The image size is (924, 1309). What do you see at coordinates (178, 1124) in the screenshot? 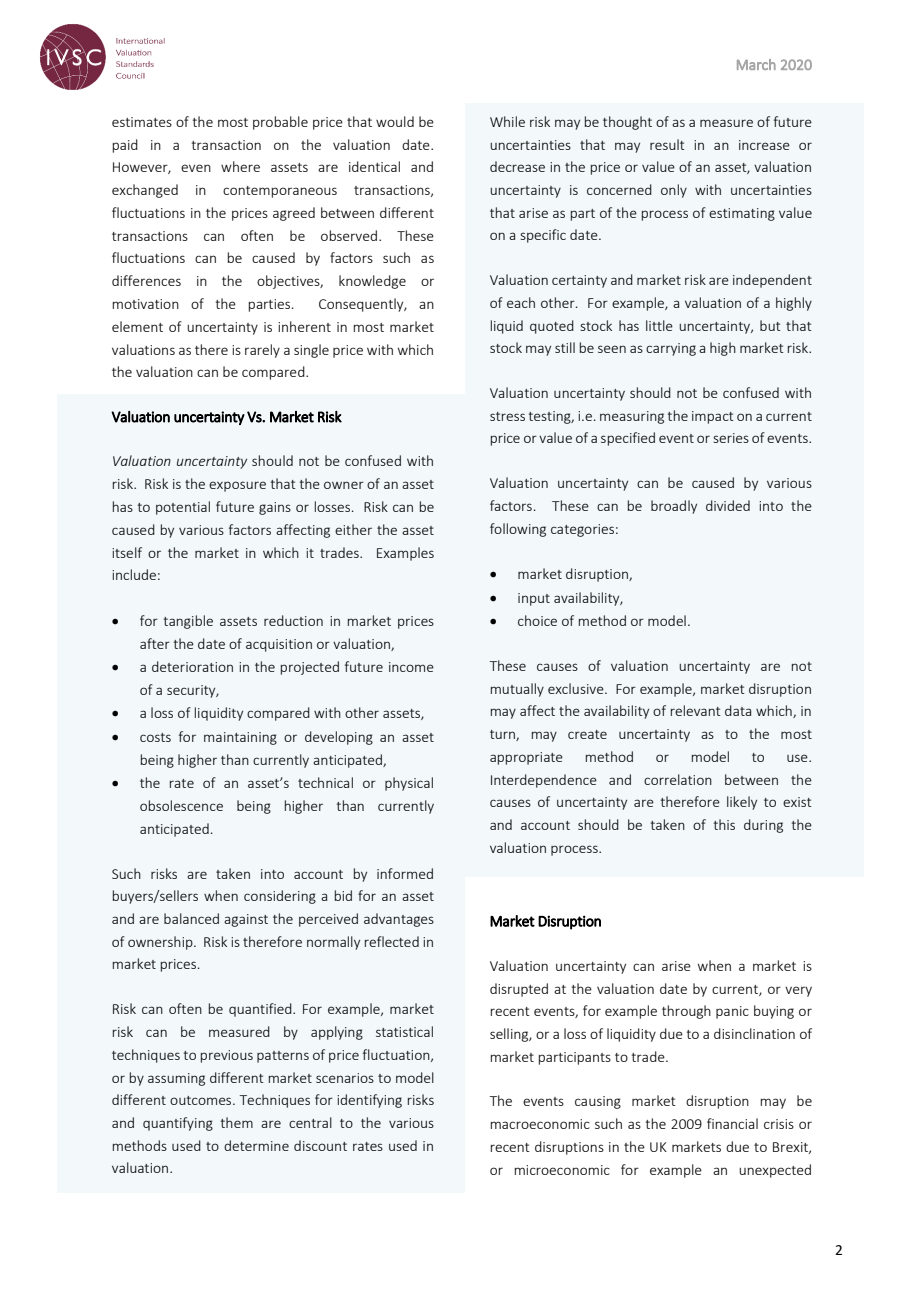
I see `quantifying` at bounding box center [178, 1124].
